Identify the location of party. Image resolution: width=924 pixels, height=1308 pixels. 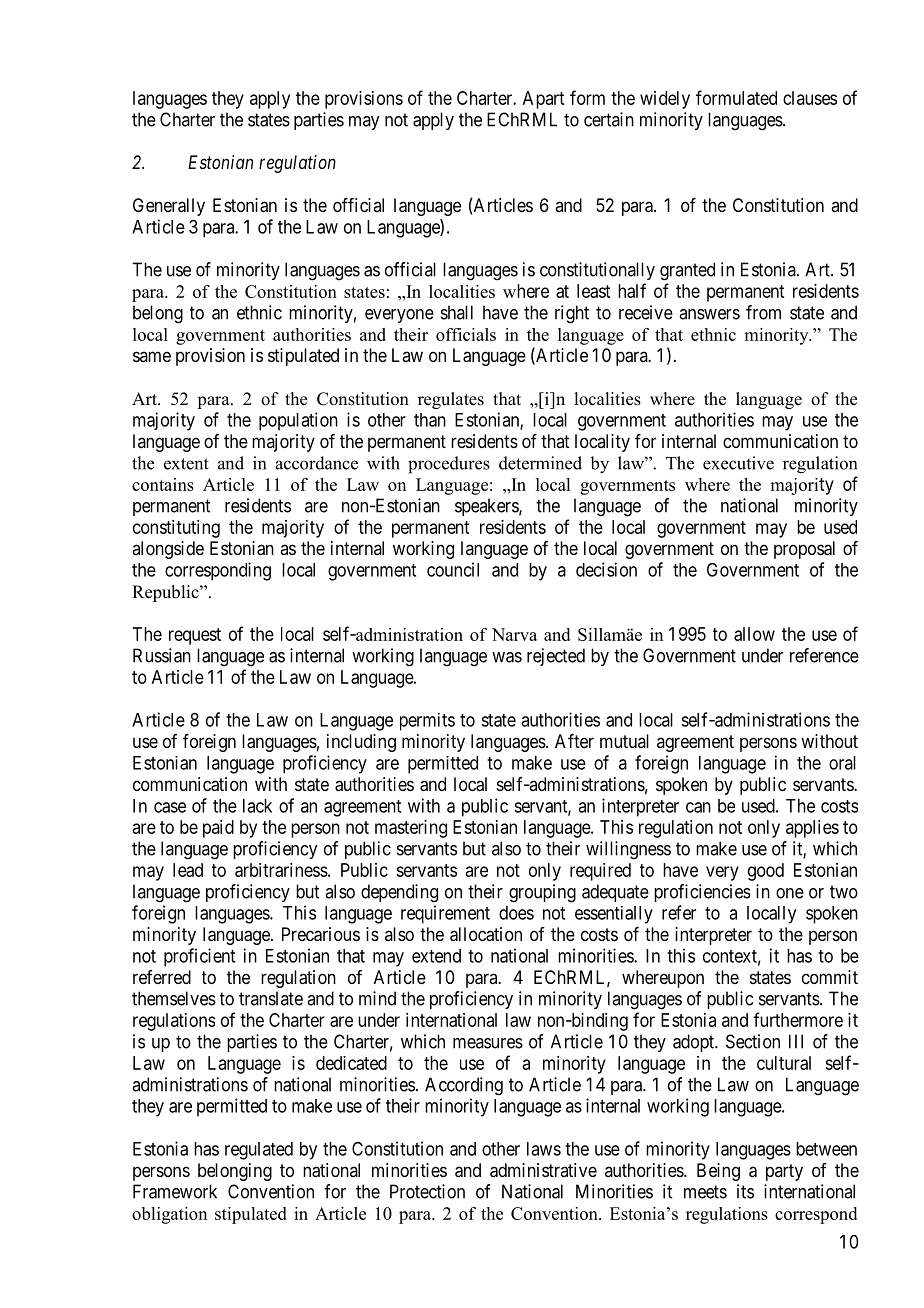
(784, 1172).
